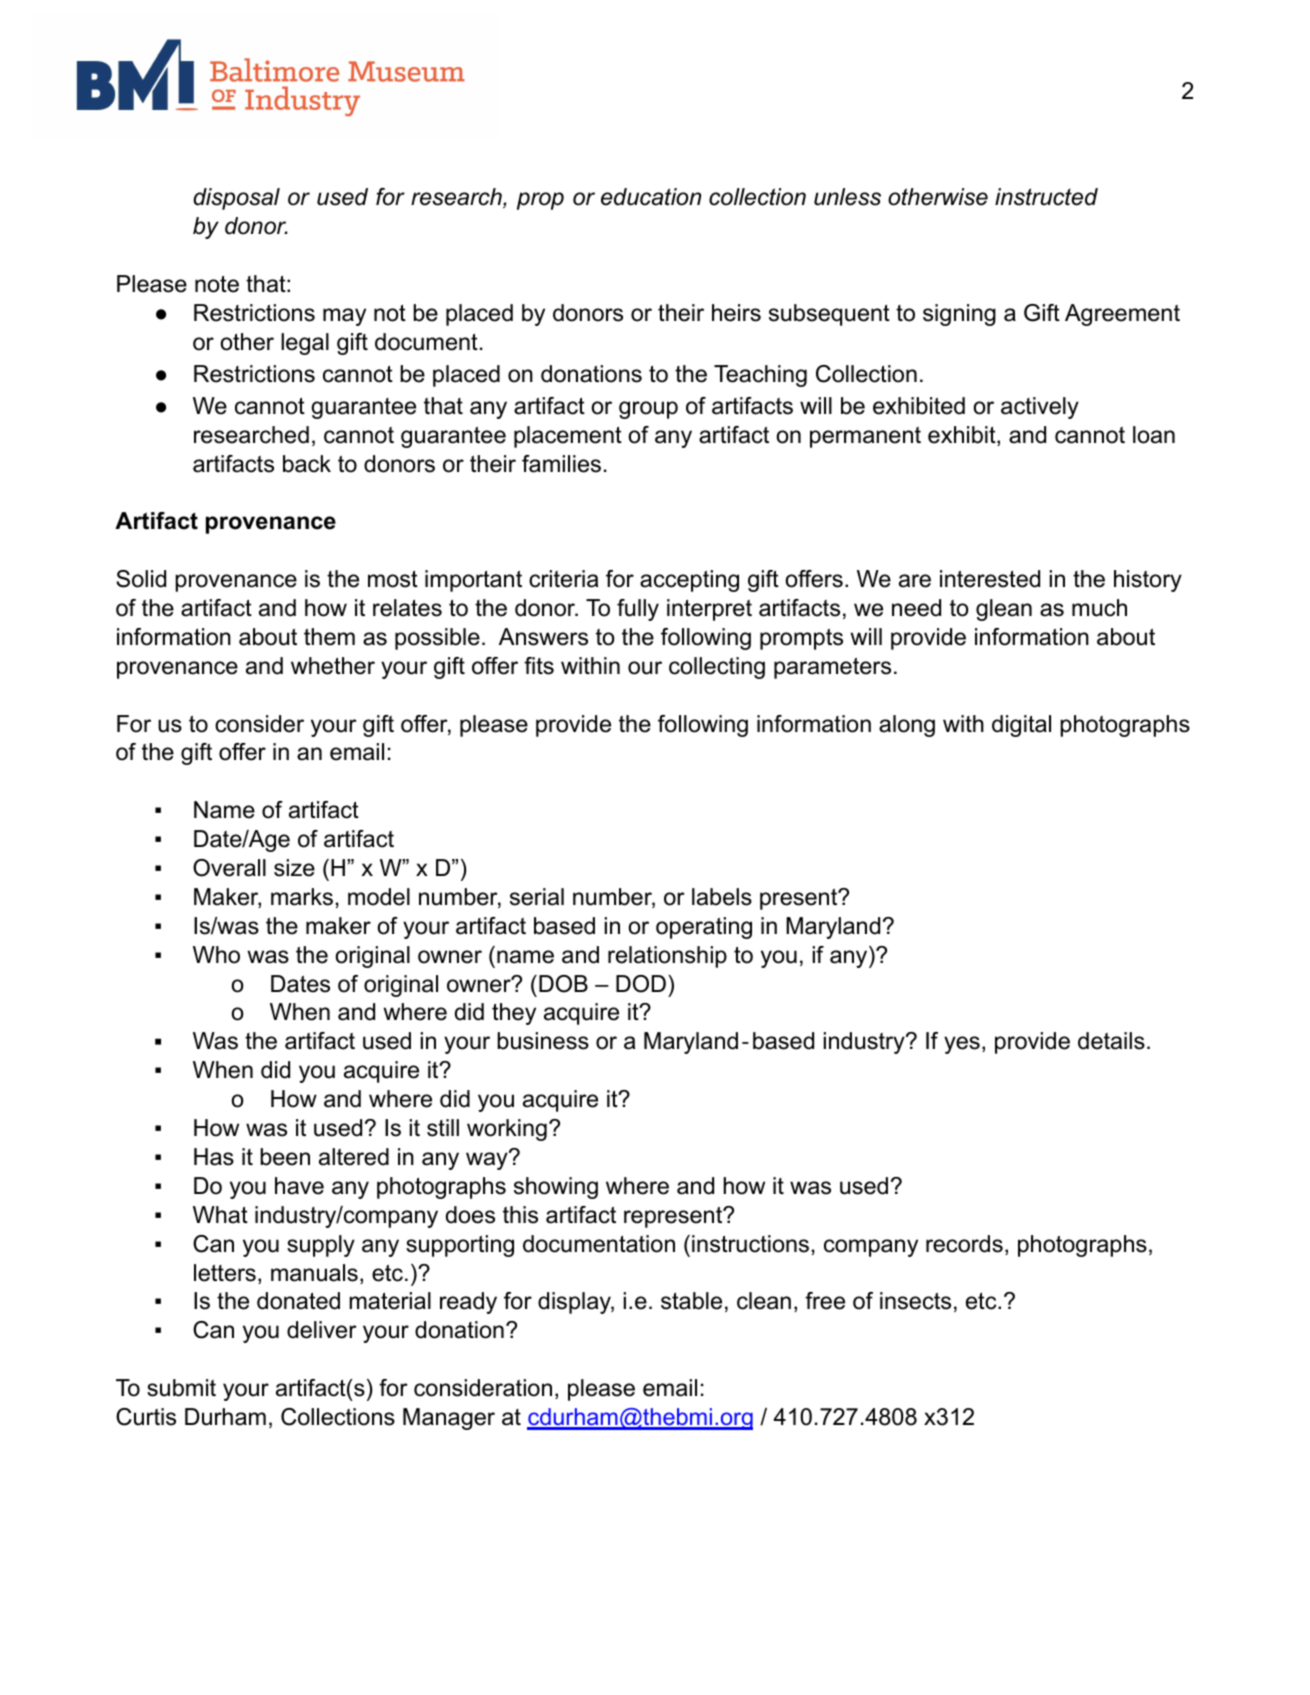 The image size is (1310, 1695). I want to click on digital, so click(1021, 726).
